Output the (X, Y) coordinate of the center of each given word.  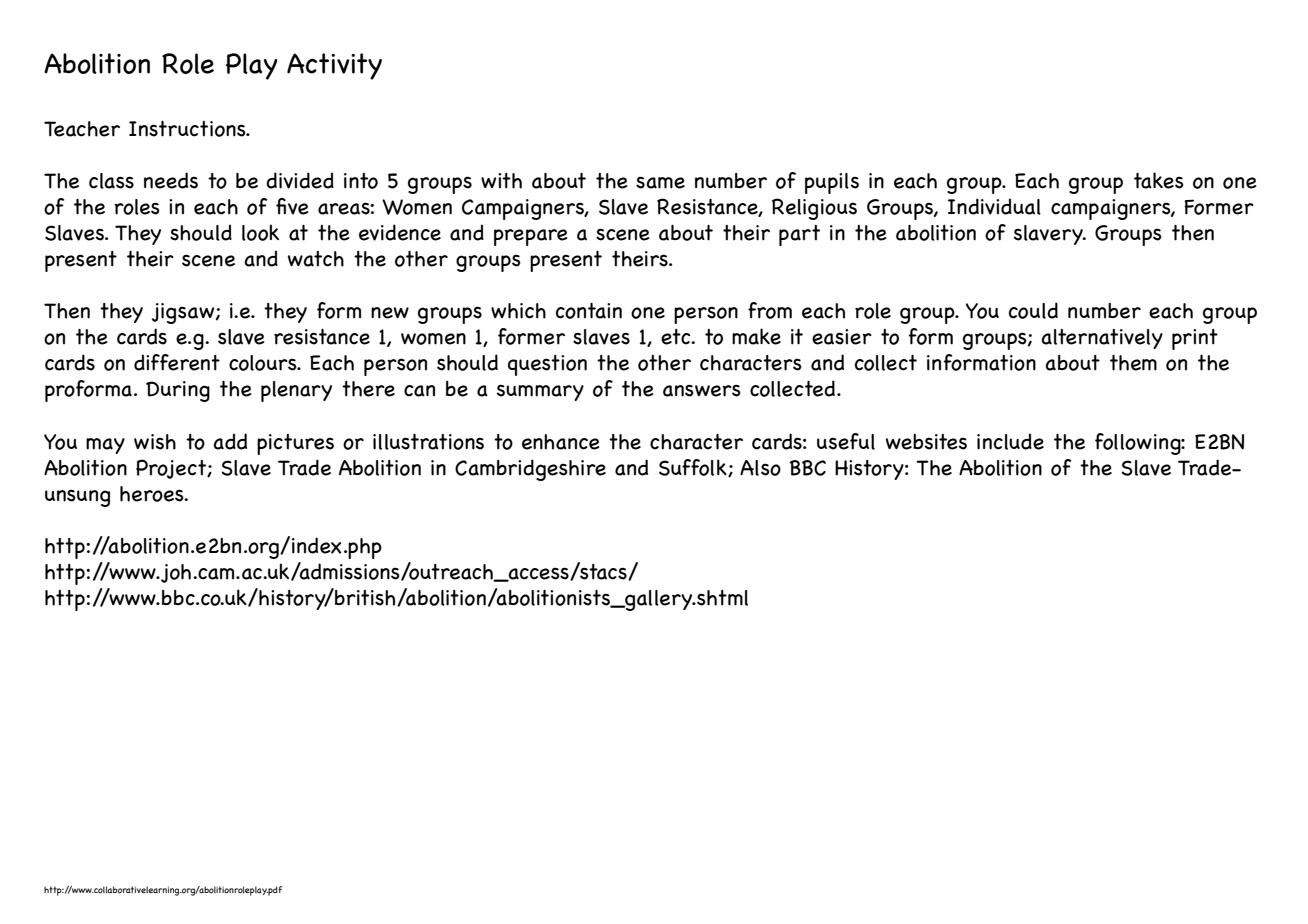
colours (264, 363)
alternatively (1102, 339)
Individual (994, 206)
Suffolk (694, 468)
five (292, 206)
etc (677, 337)
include (1010, 441)
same (660, 182)
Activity (334, 66)
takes (1159, 180)
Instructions (188, 129)
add (230, 441)
